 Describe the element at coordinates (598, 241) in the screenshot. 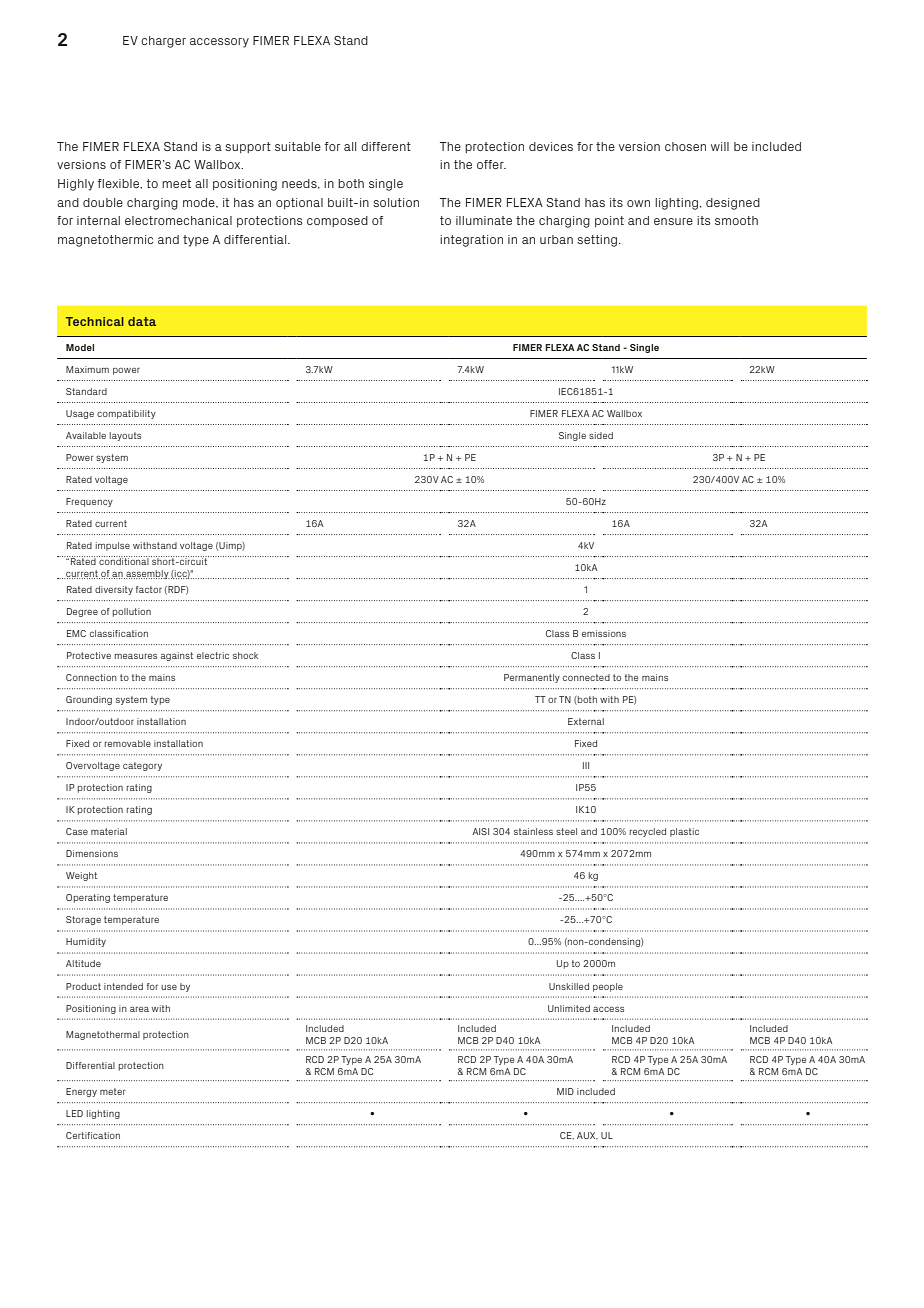

I see `setting` at that location.
